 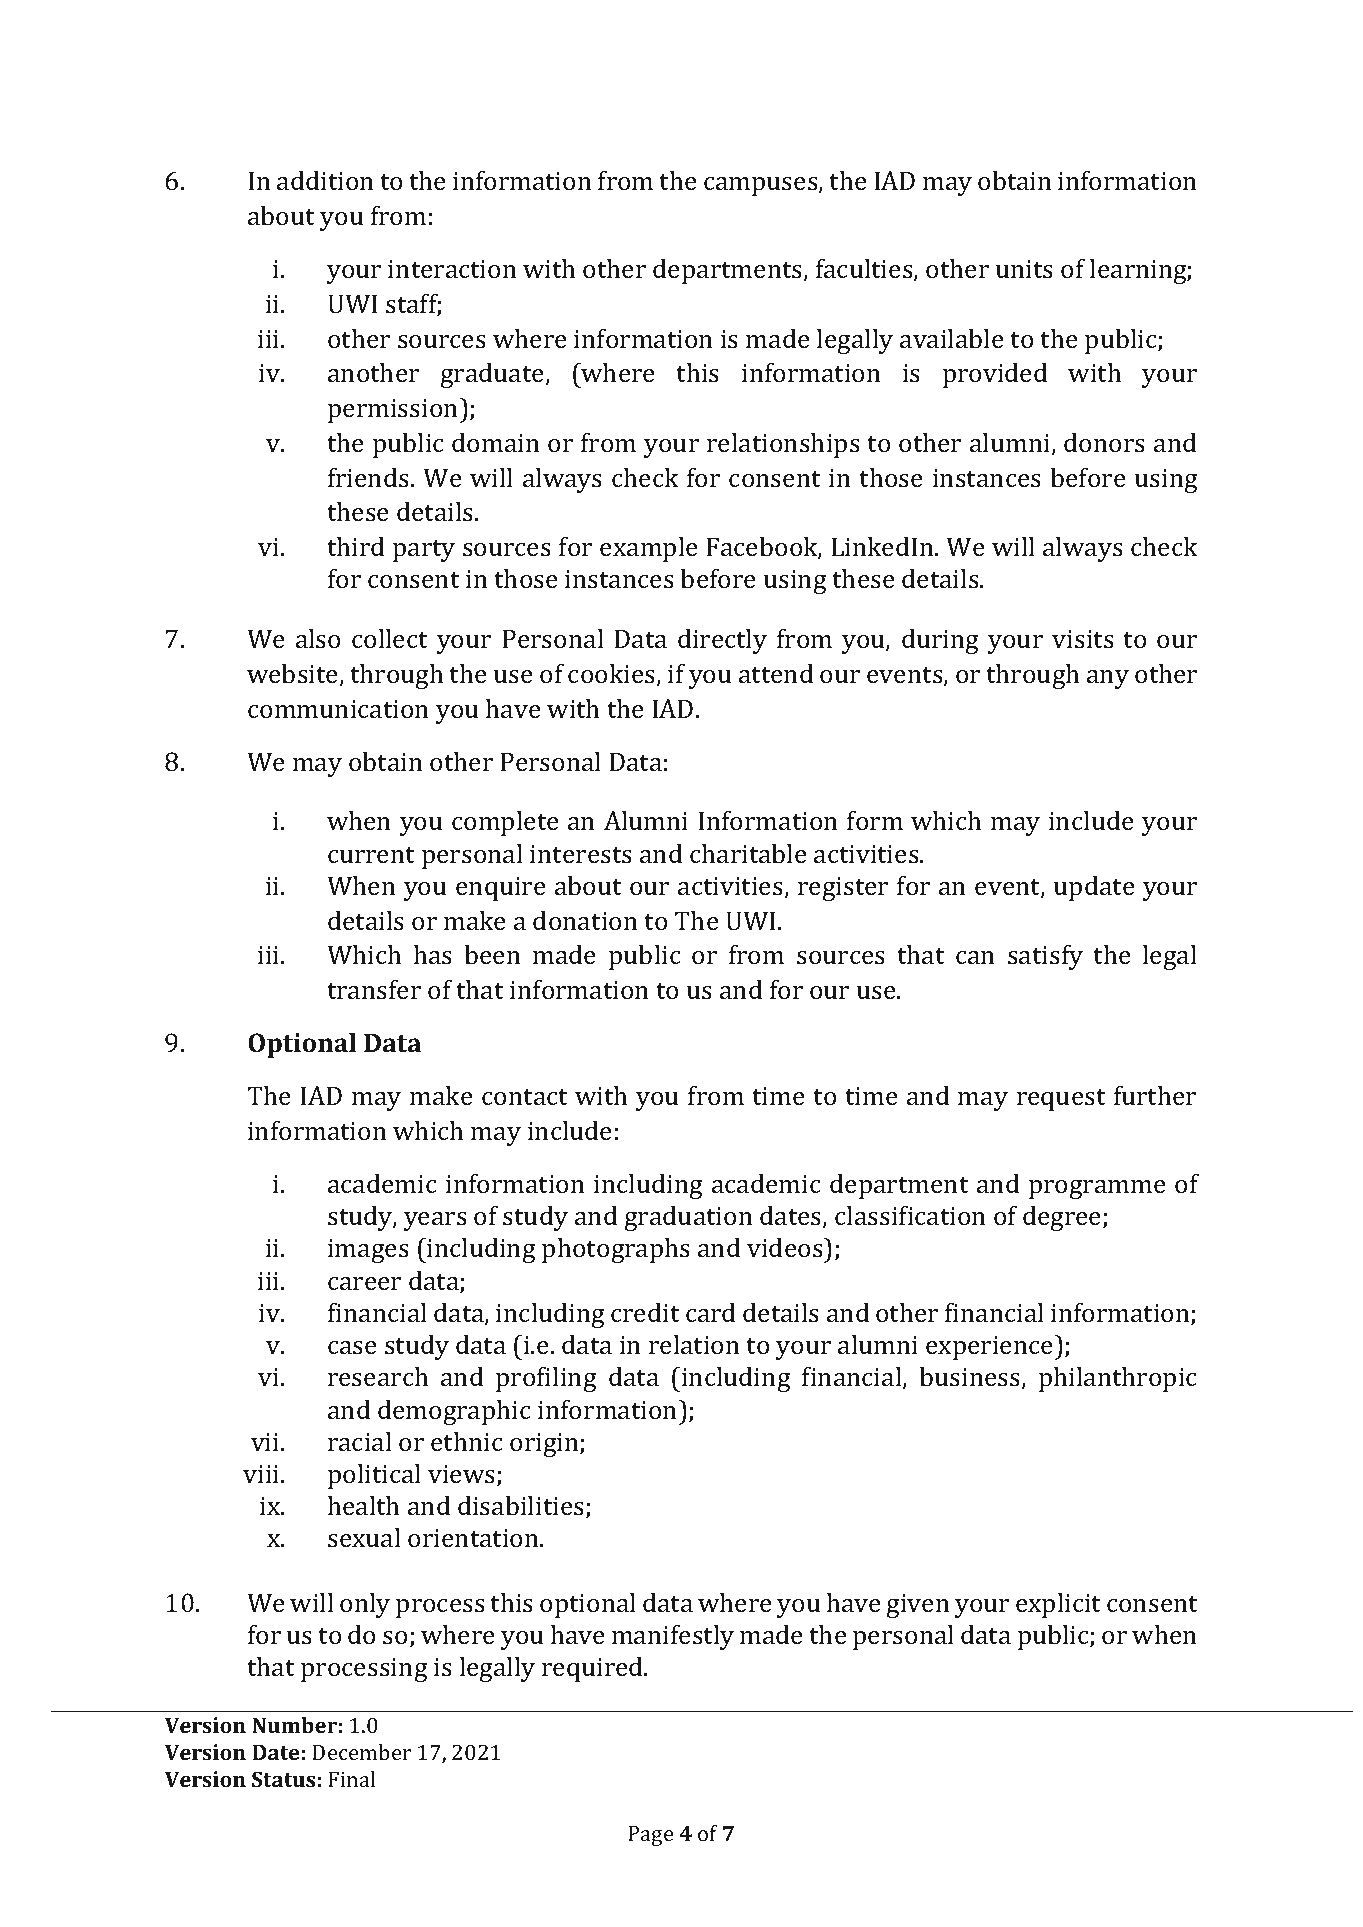 I want to click on units, so click(x=1024, y=269).
